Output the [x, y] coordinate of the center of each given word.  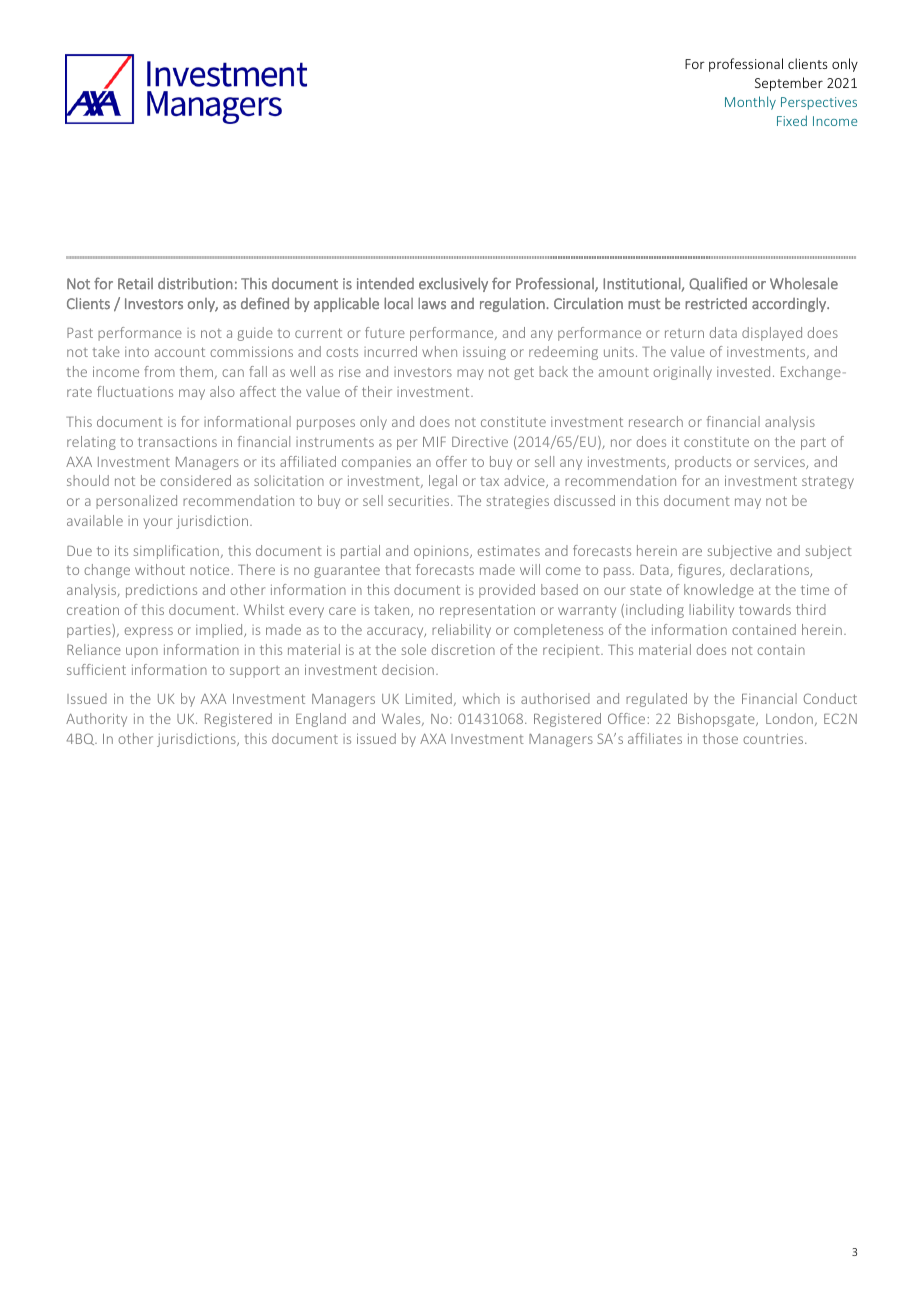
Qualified [718, 284]
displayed [772, 334]
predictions [161, 591]
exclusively [453, 284]
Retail [135, 284]
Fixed [792, 120]
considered [195, 480]
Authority [96, 720]
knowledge [719, 591]
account [180, 352]
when [439, 351]
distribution [195, 283]
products [703, 463]
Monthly [750, 103]
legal [443, 482]
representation [487, 611]
